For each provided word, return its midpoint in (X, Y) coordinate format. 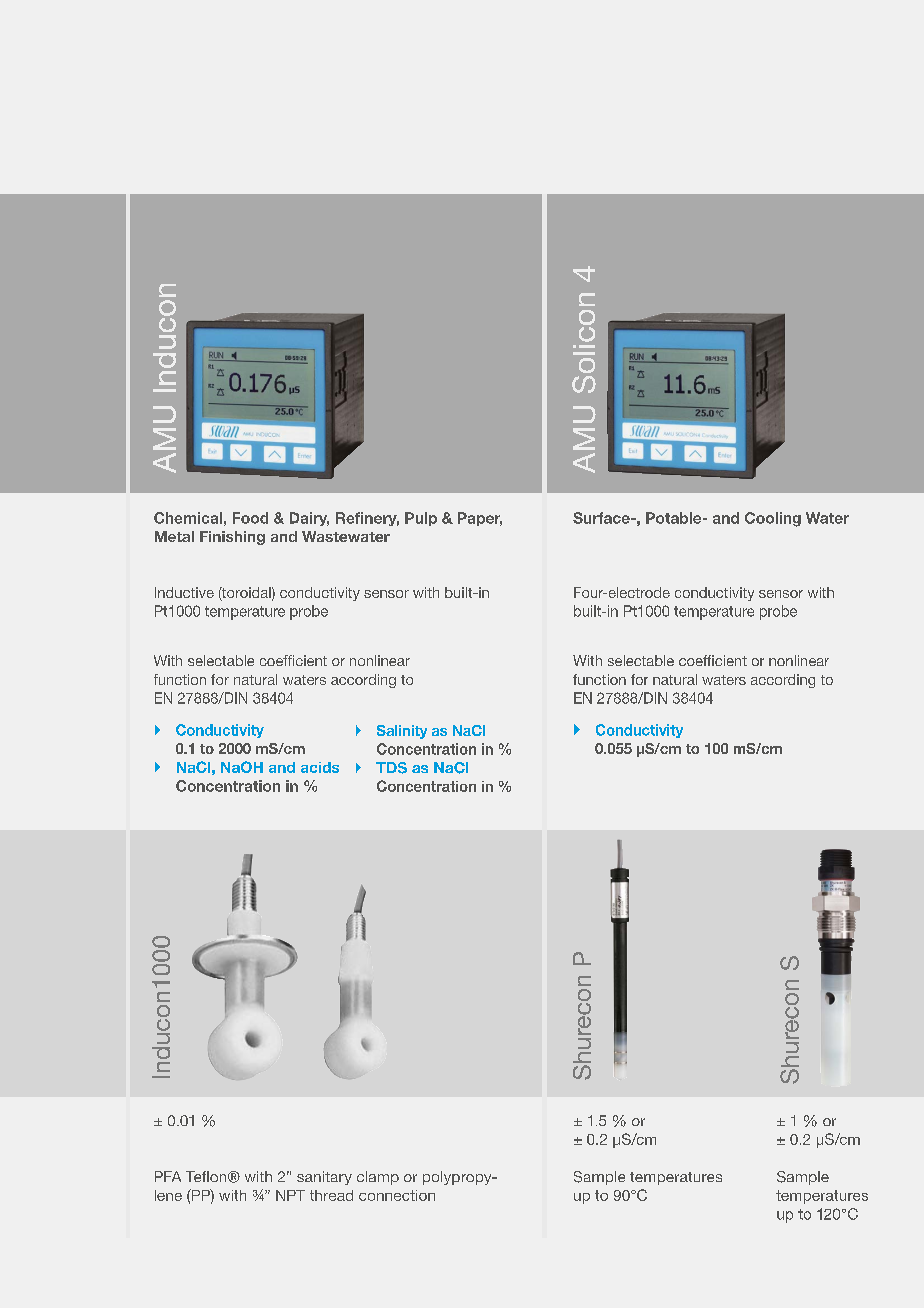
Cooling (773, 519)
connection (397, 1195)
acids (320, 767)
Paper (480, 519)
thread (331, 1195)
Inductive (184, 592)
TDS (391, 768)
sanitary (324, 1178)
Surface (602, 518)
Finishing (232, 538)
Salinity (402, 732)
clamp (378, 1178)
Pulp (421, 519)
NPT (290, 1195)
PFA (168, 1176)
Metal (174, 536)
